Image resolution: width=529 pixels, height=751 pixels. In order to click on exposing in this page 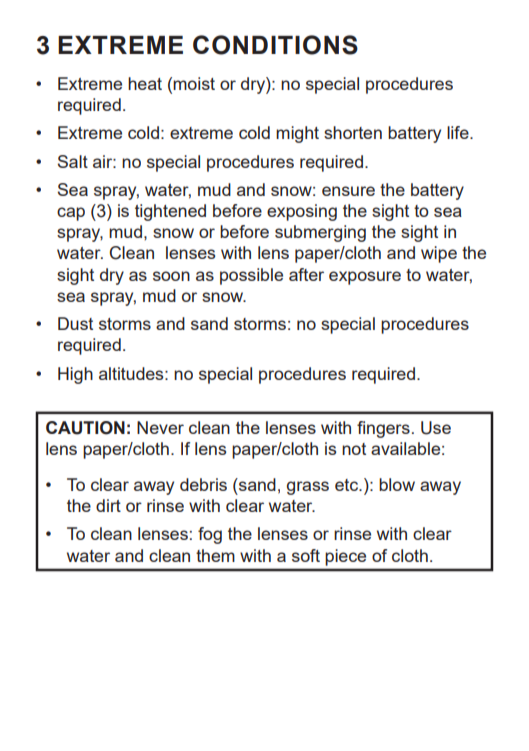, I will do `click(302, 212)`.
